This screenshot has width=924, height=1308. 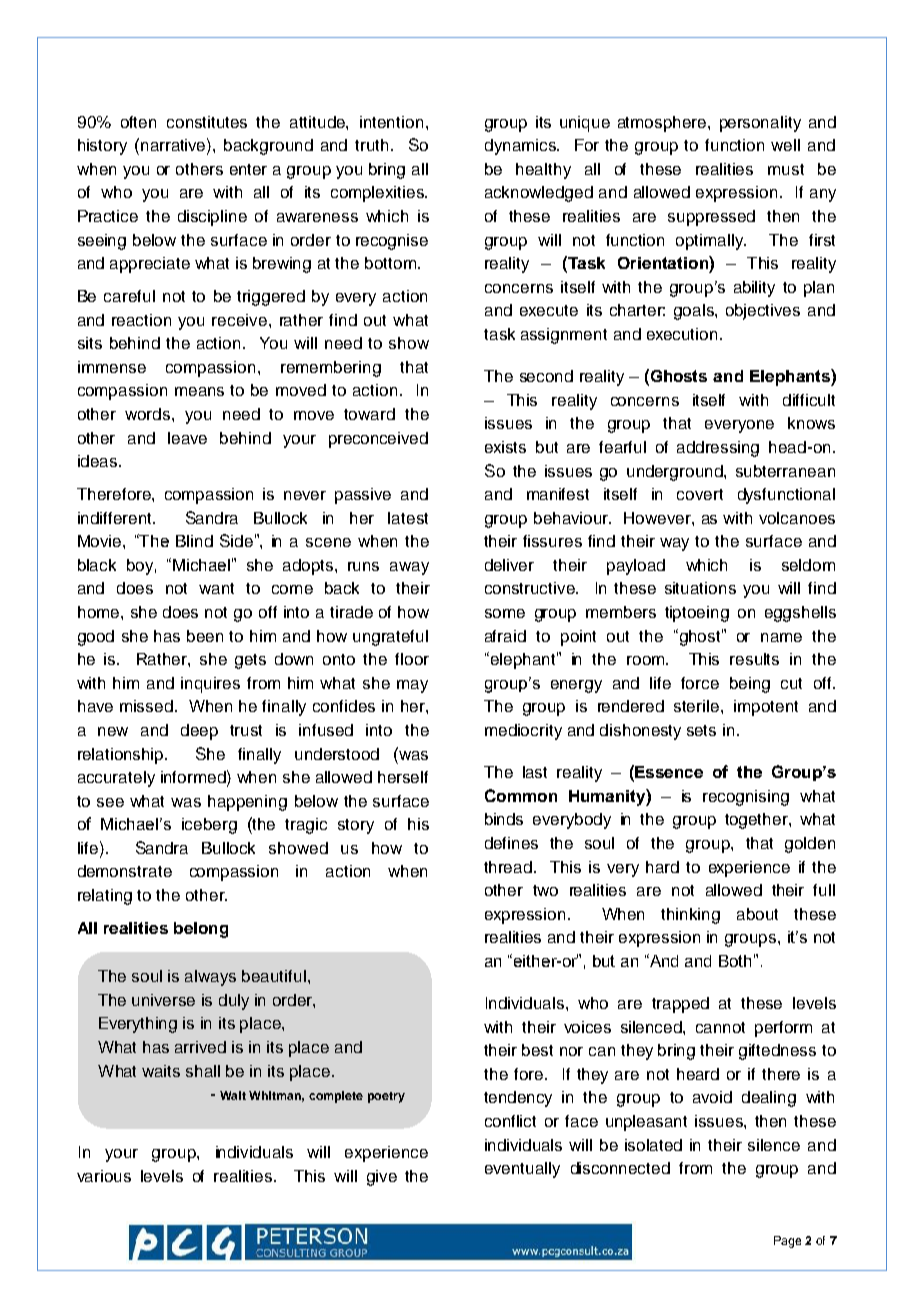 I want to click on inquires, so click(x=210, y=685).
